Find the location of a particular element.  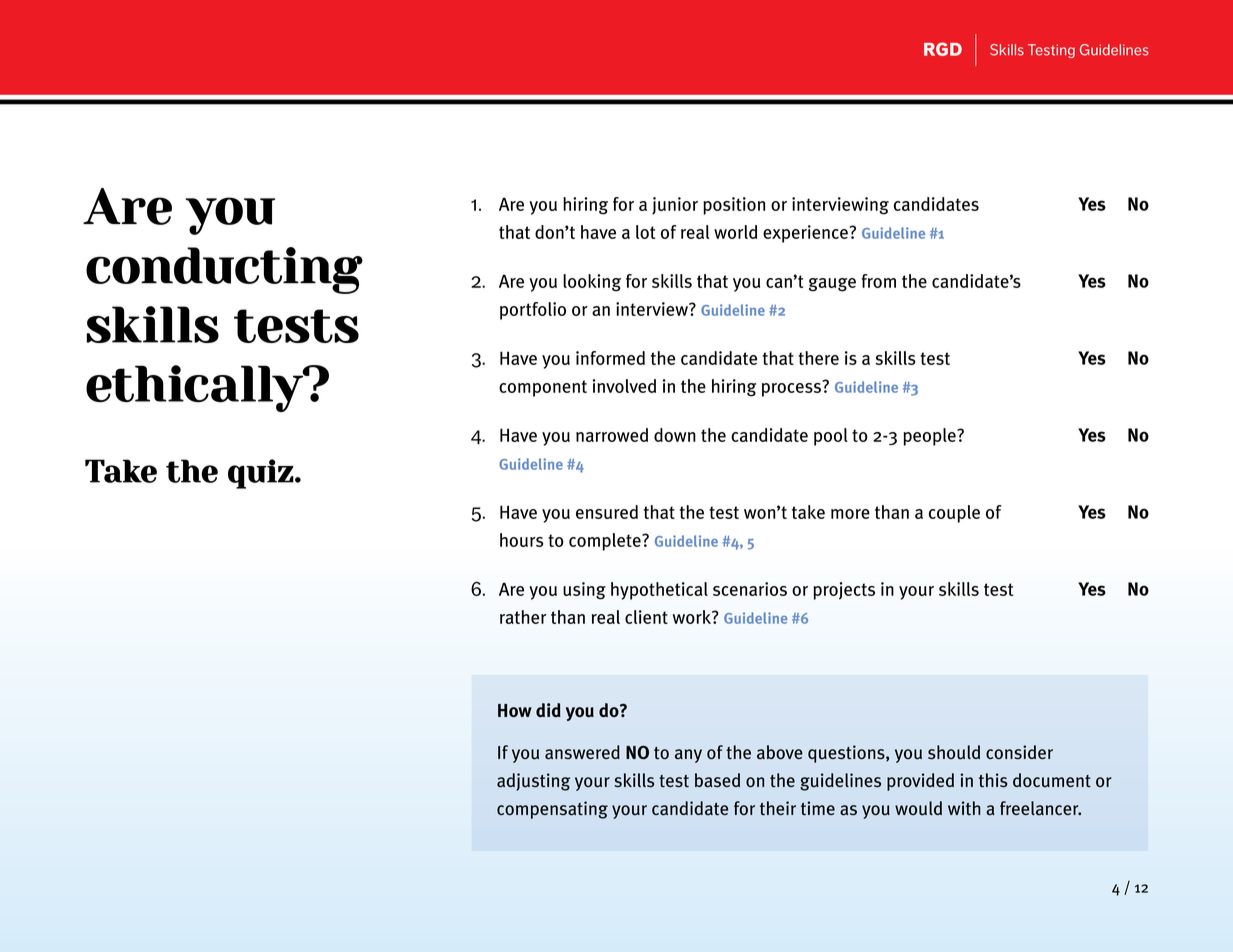

provided is located at coordinates (920, 782).
